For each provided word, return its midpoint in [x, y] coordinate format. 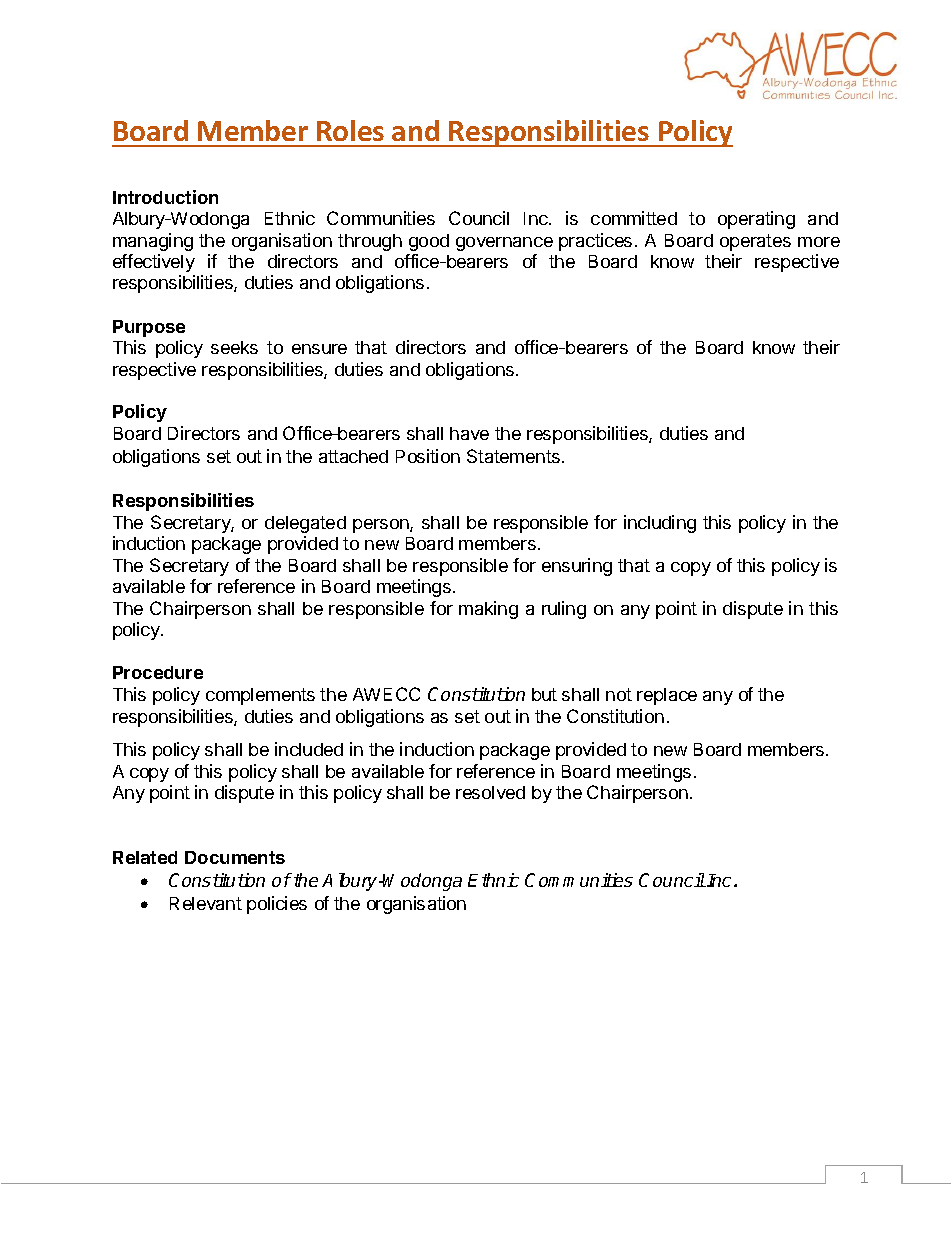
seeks [234, 347]
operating [756, 220]
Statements [513, 456]
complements [260, 696]
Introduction [165, 197]
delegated [305, 524]
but [544, 694]
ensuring [577, 567]
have [469, 433]
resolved [490, 792]
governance [504, 244]
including [660, 524]
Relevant [206, 903]
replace [667, 696]
